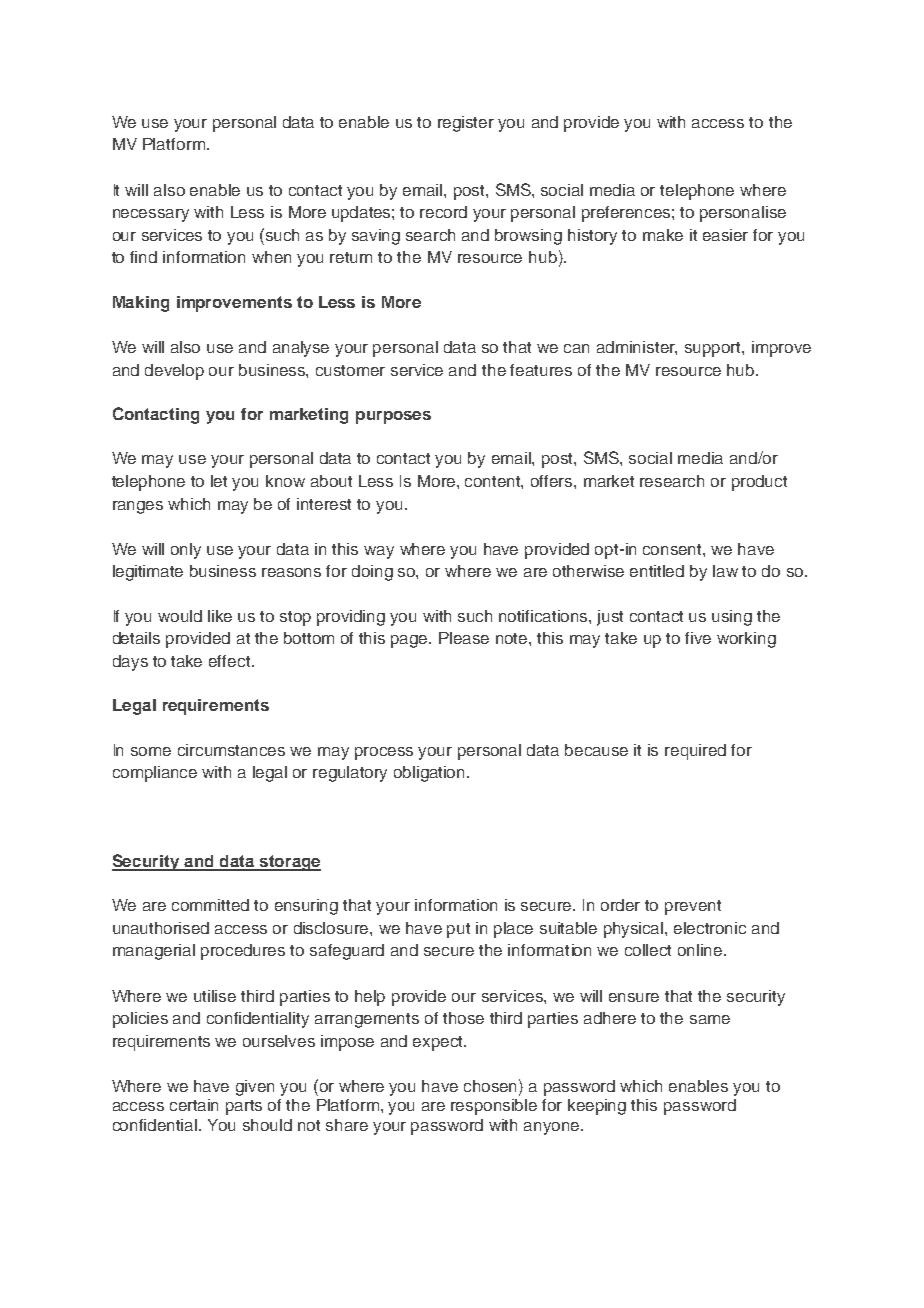 The height and width of the screenshot is (1308, 924). I want to click on chosen, so click(492, 1085).
